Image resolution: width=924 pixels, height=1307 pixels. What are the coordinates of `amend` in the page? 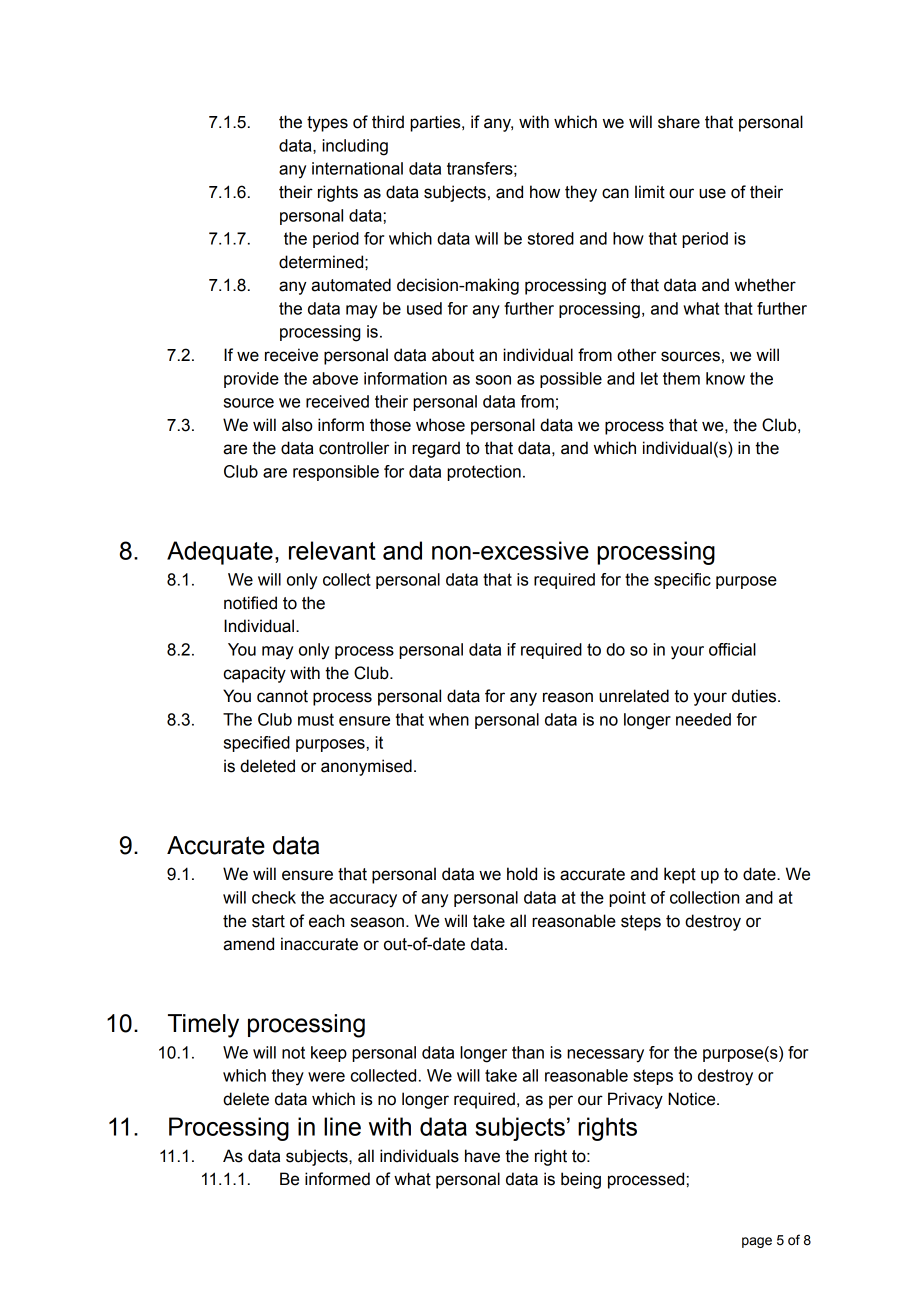 It's located at (248, 944).
